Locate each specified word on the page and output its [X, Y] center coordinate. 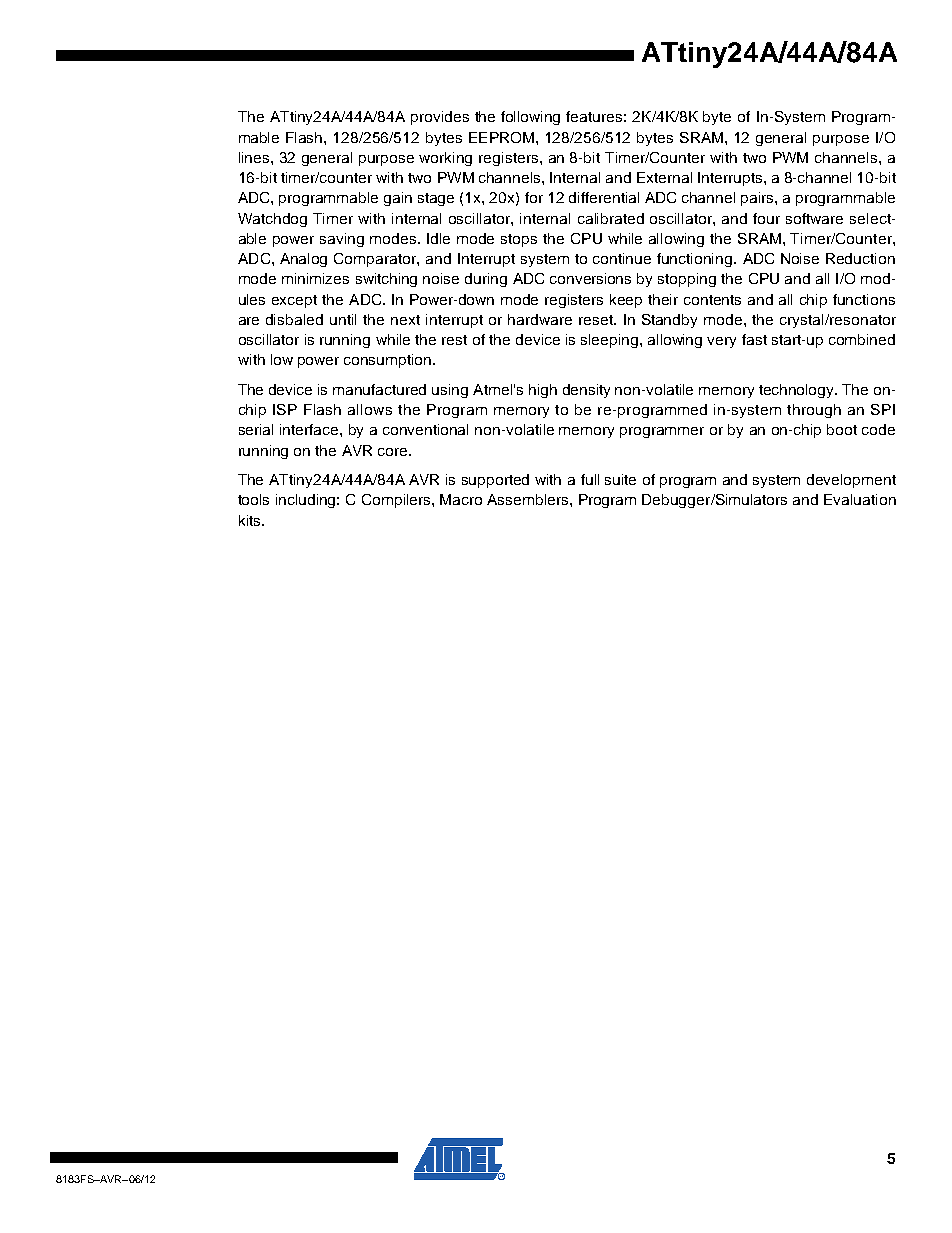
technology [798, 391]
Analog [303, 260]
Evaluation [860, 499]
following [530, 118]
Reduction [860, 258]
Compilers [397, 501]
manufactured [379, 389]
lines [255, 157]
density [586, 391]
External [664, 177]
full [590, 479]
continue [622, 258]
